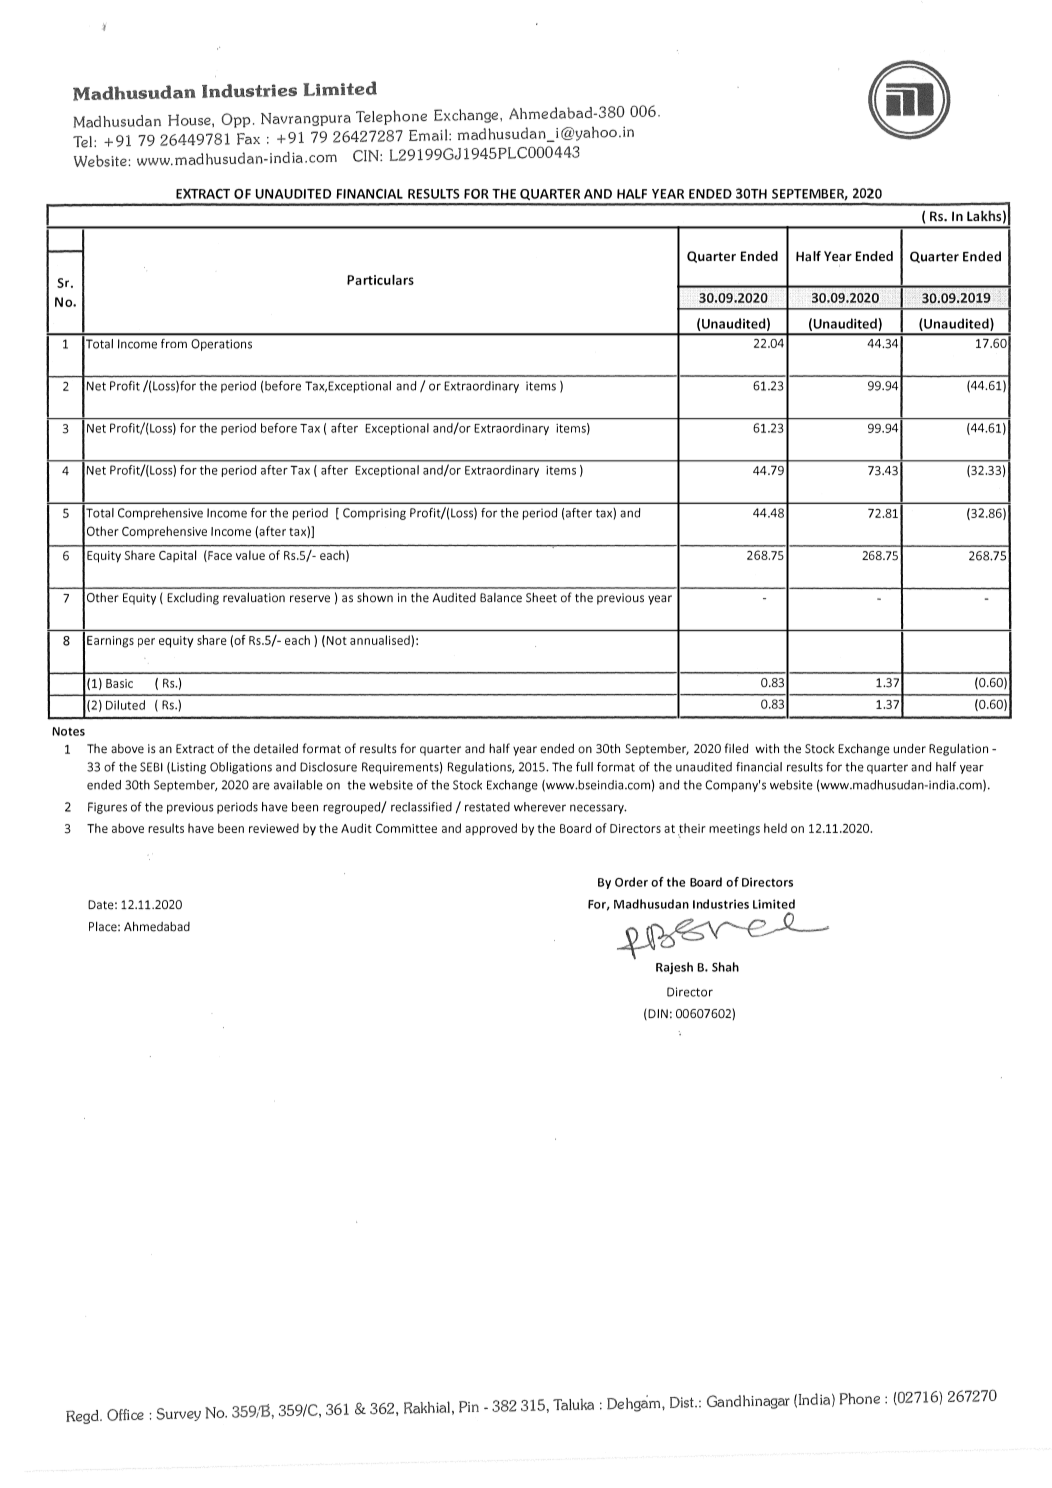 Image resolution: width=1052 pixels, height=1488 pixels. Describe the element at coordinates (767, 748) in the screenshot. I see `with` at that location.
